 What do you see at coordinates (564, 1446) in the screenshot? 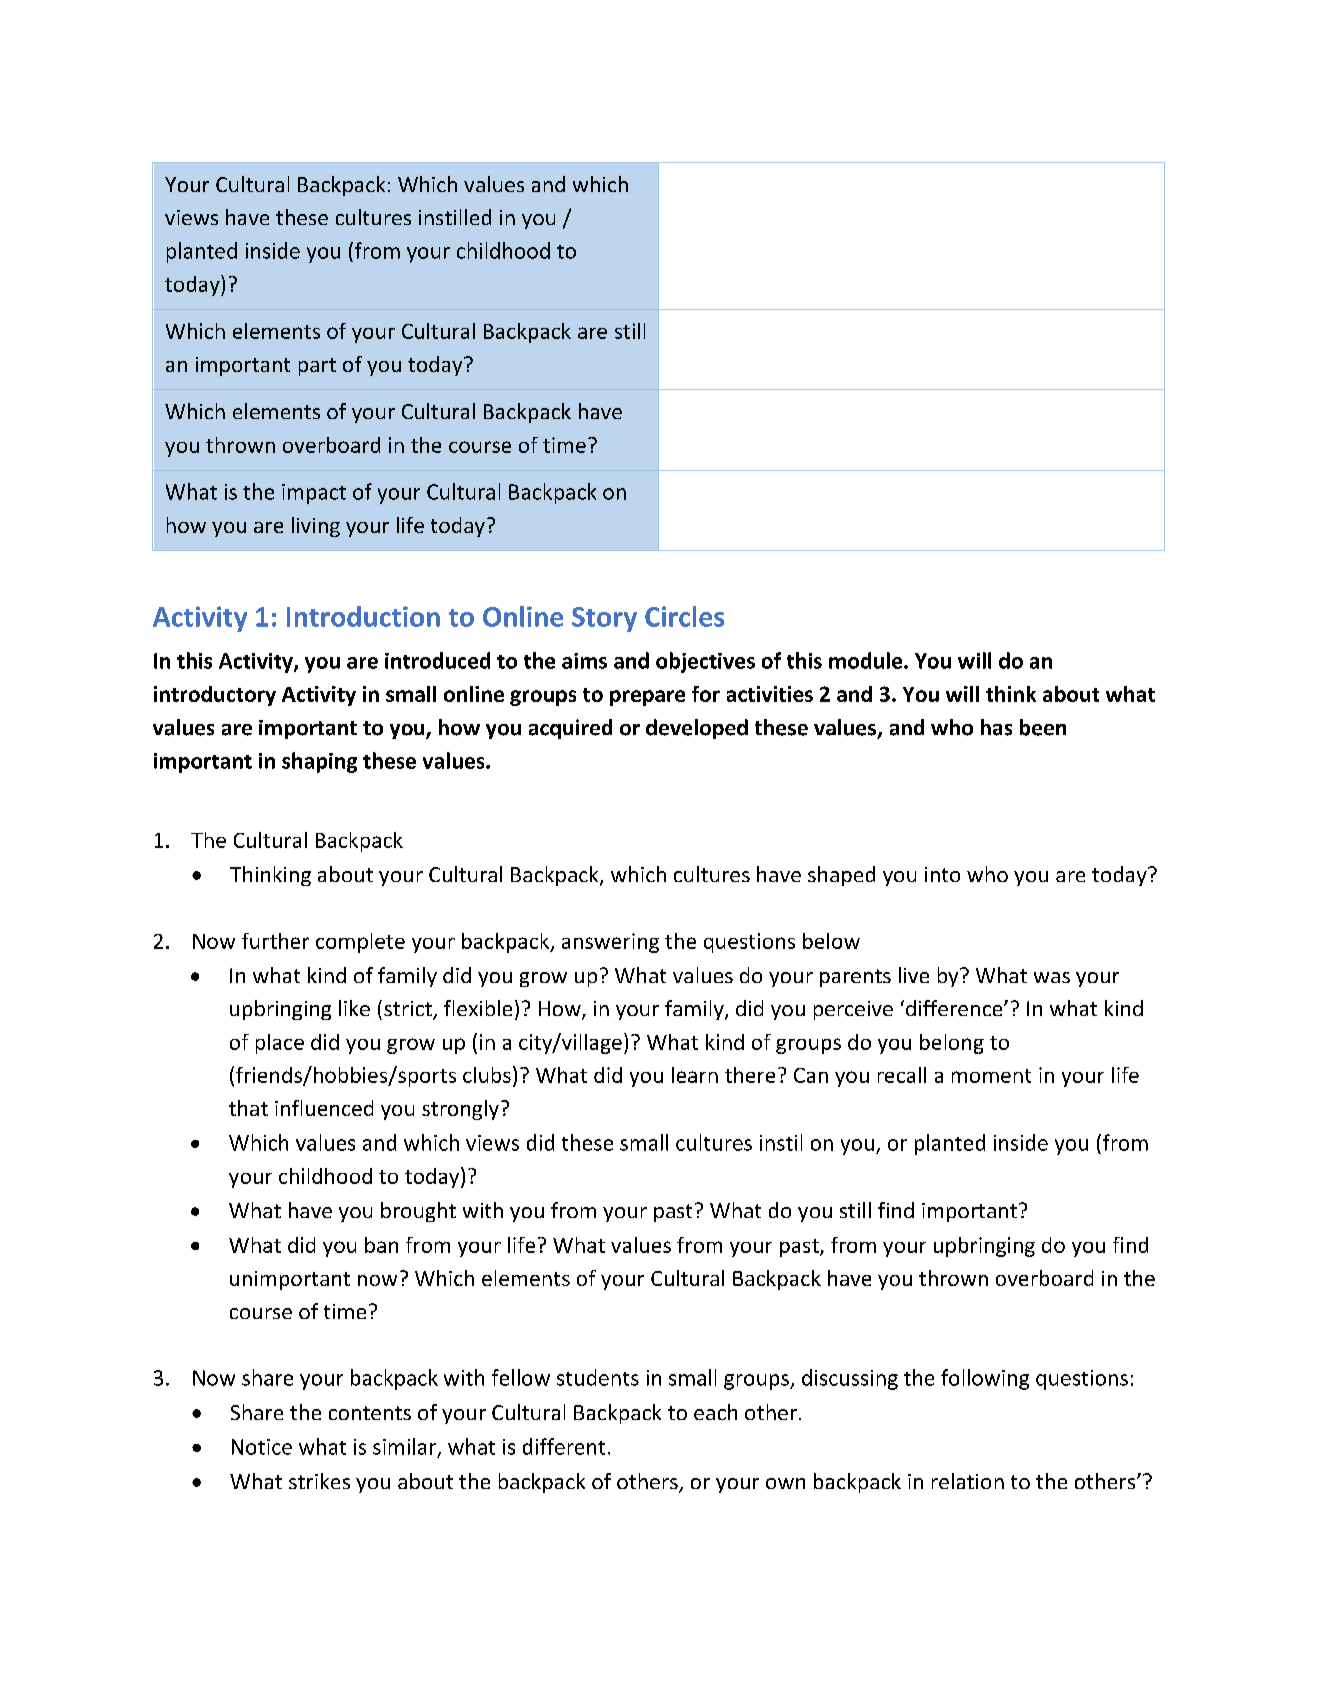
I see `different` at bounding box center [564, 1446].
